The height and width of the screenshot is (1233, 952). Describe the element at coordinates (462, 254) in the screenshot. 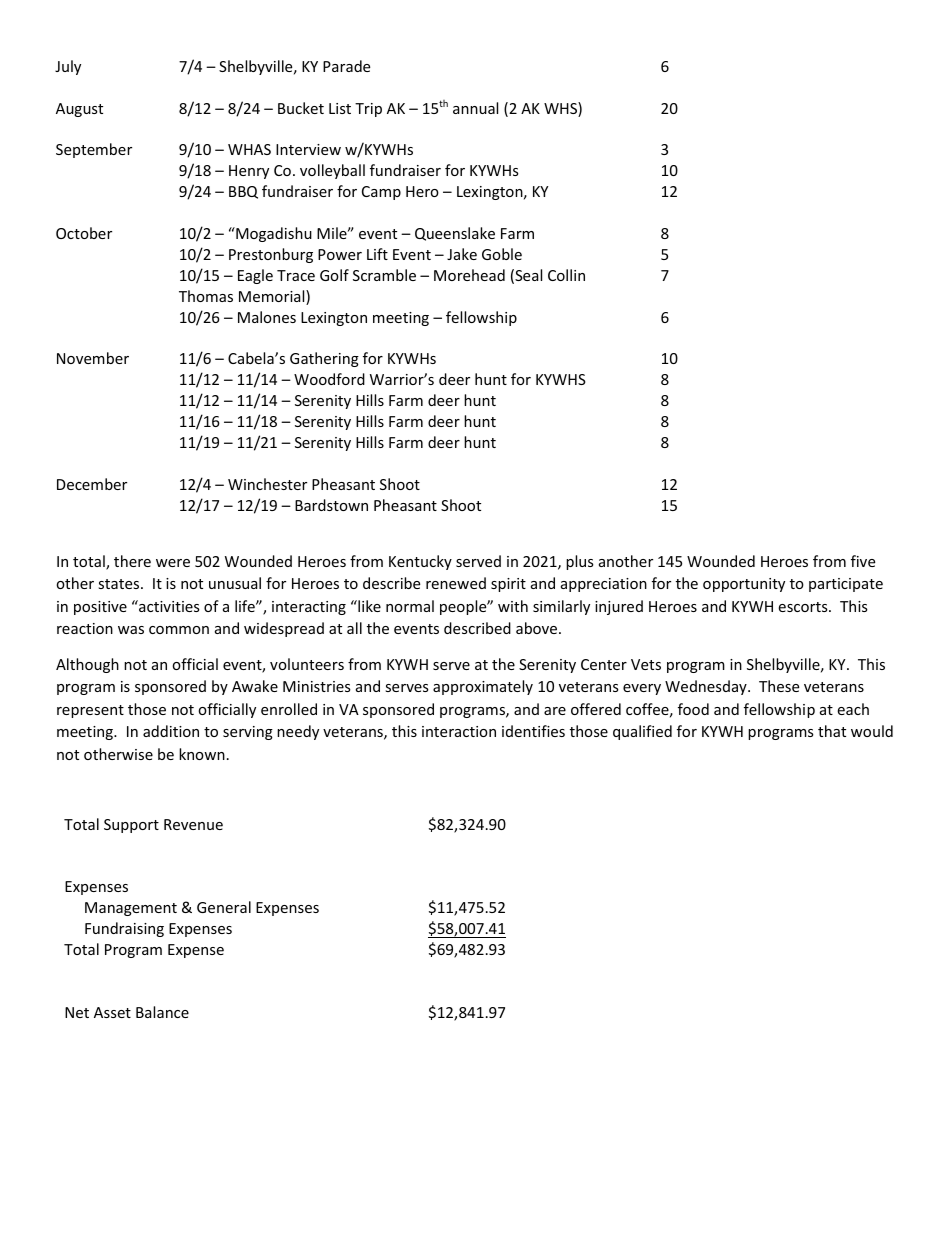

I see `Jake` at that location.
